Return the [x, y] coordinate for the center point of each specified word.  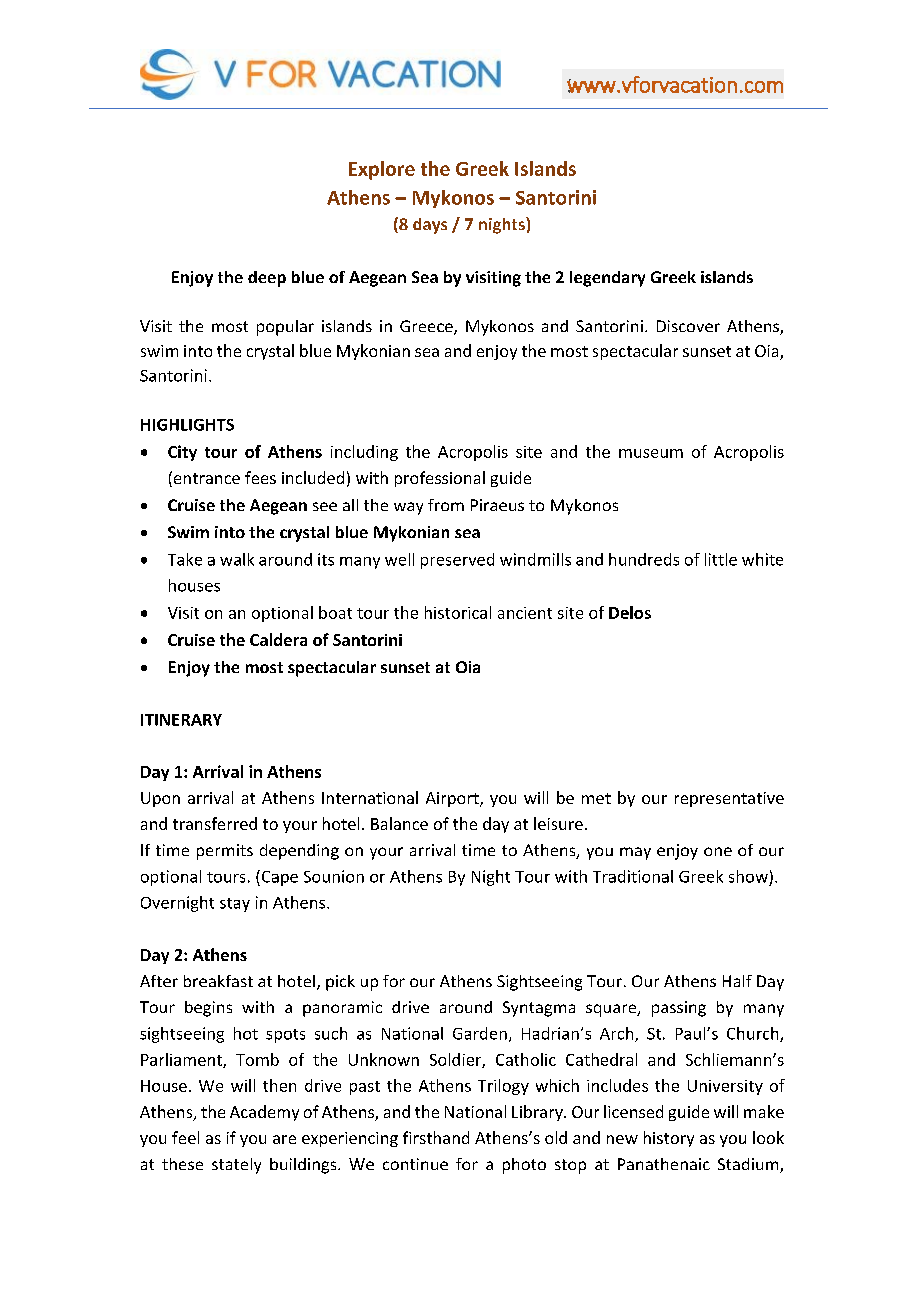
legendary [607, 279]
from [446, 505]
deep [267, 279]
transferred [215, 823]
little [721, 559]
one [718, 851]
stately [236, 1166]
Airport [453, 799]
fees [260, 477]
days [430, 226]
